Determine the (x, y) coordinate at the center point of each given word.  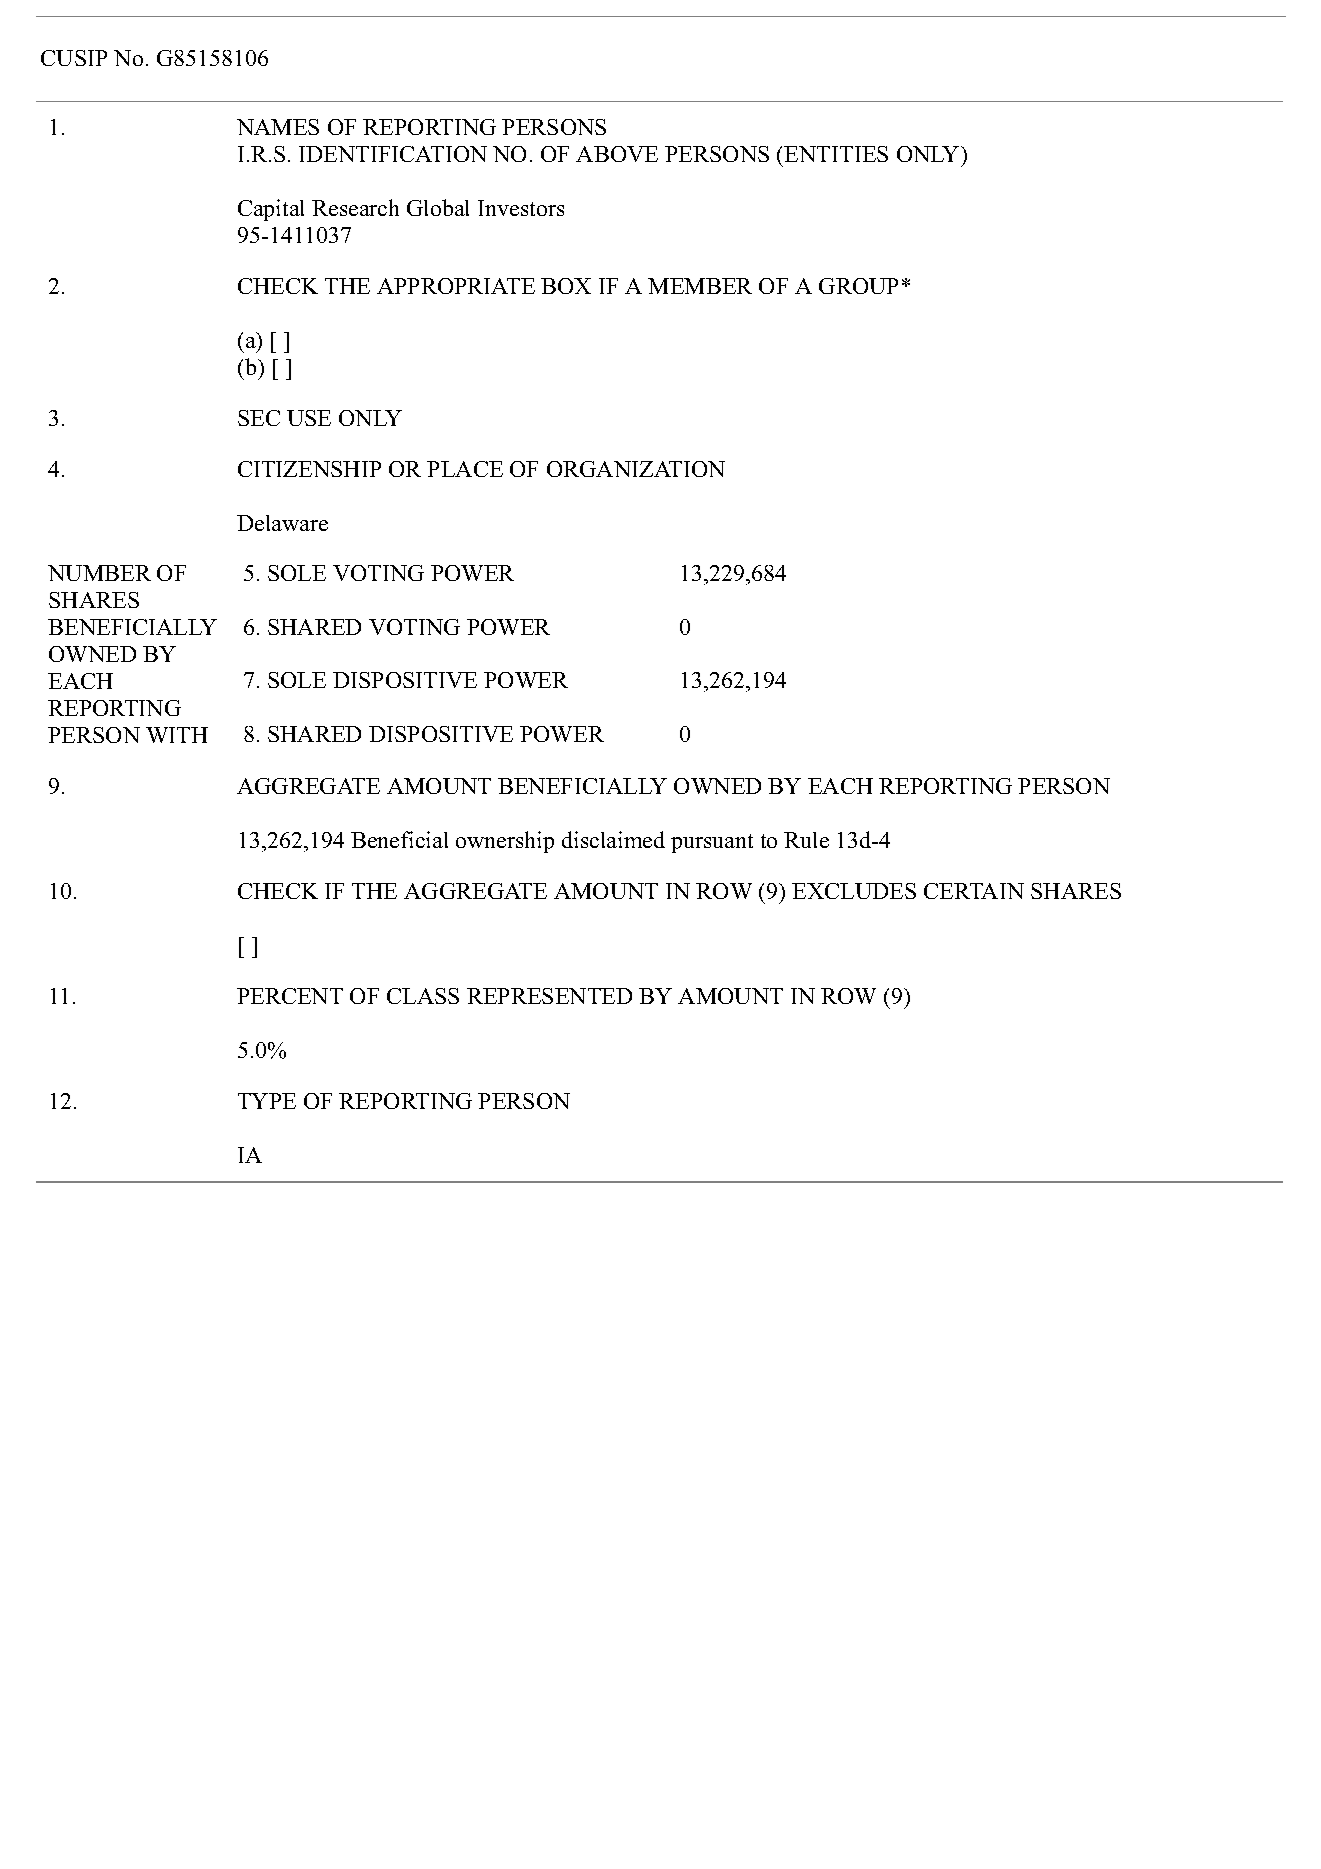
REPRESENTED (549, 996)
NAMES (278, 127)
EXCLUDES (854, 891)
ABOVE (617, 154)
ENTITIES (836, 154)
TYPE (267, 1101)
